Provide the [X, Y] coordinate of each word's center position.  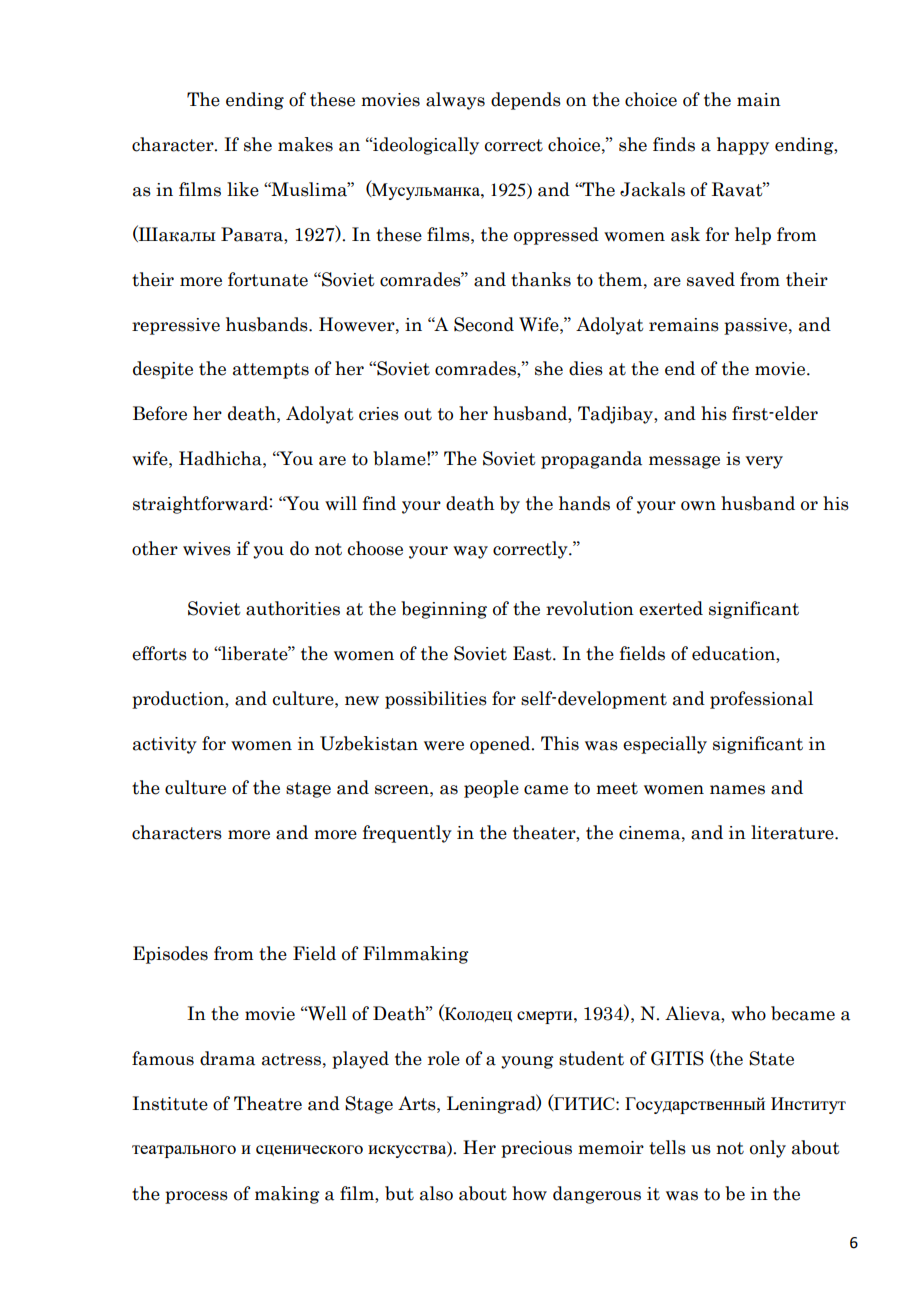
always [455, 101]
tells [667, 1147]
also [436, 1193]
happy [743, 146]
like [243, 189]
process [196, 1197]
